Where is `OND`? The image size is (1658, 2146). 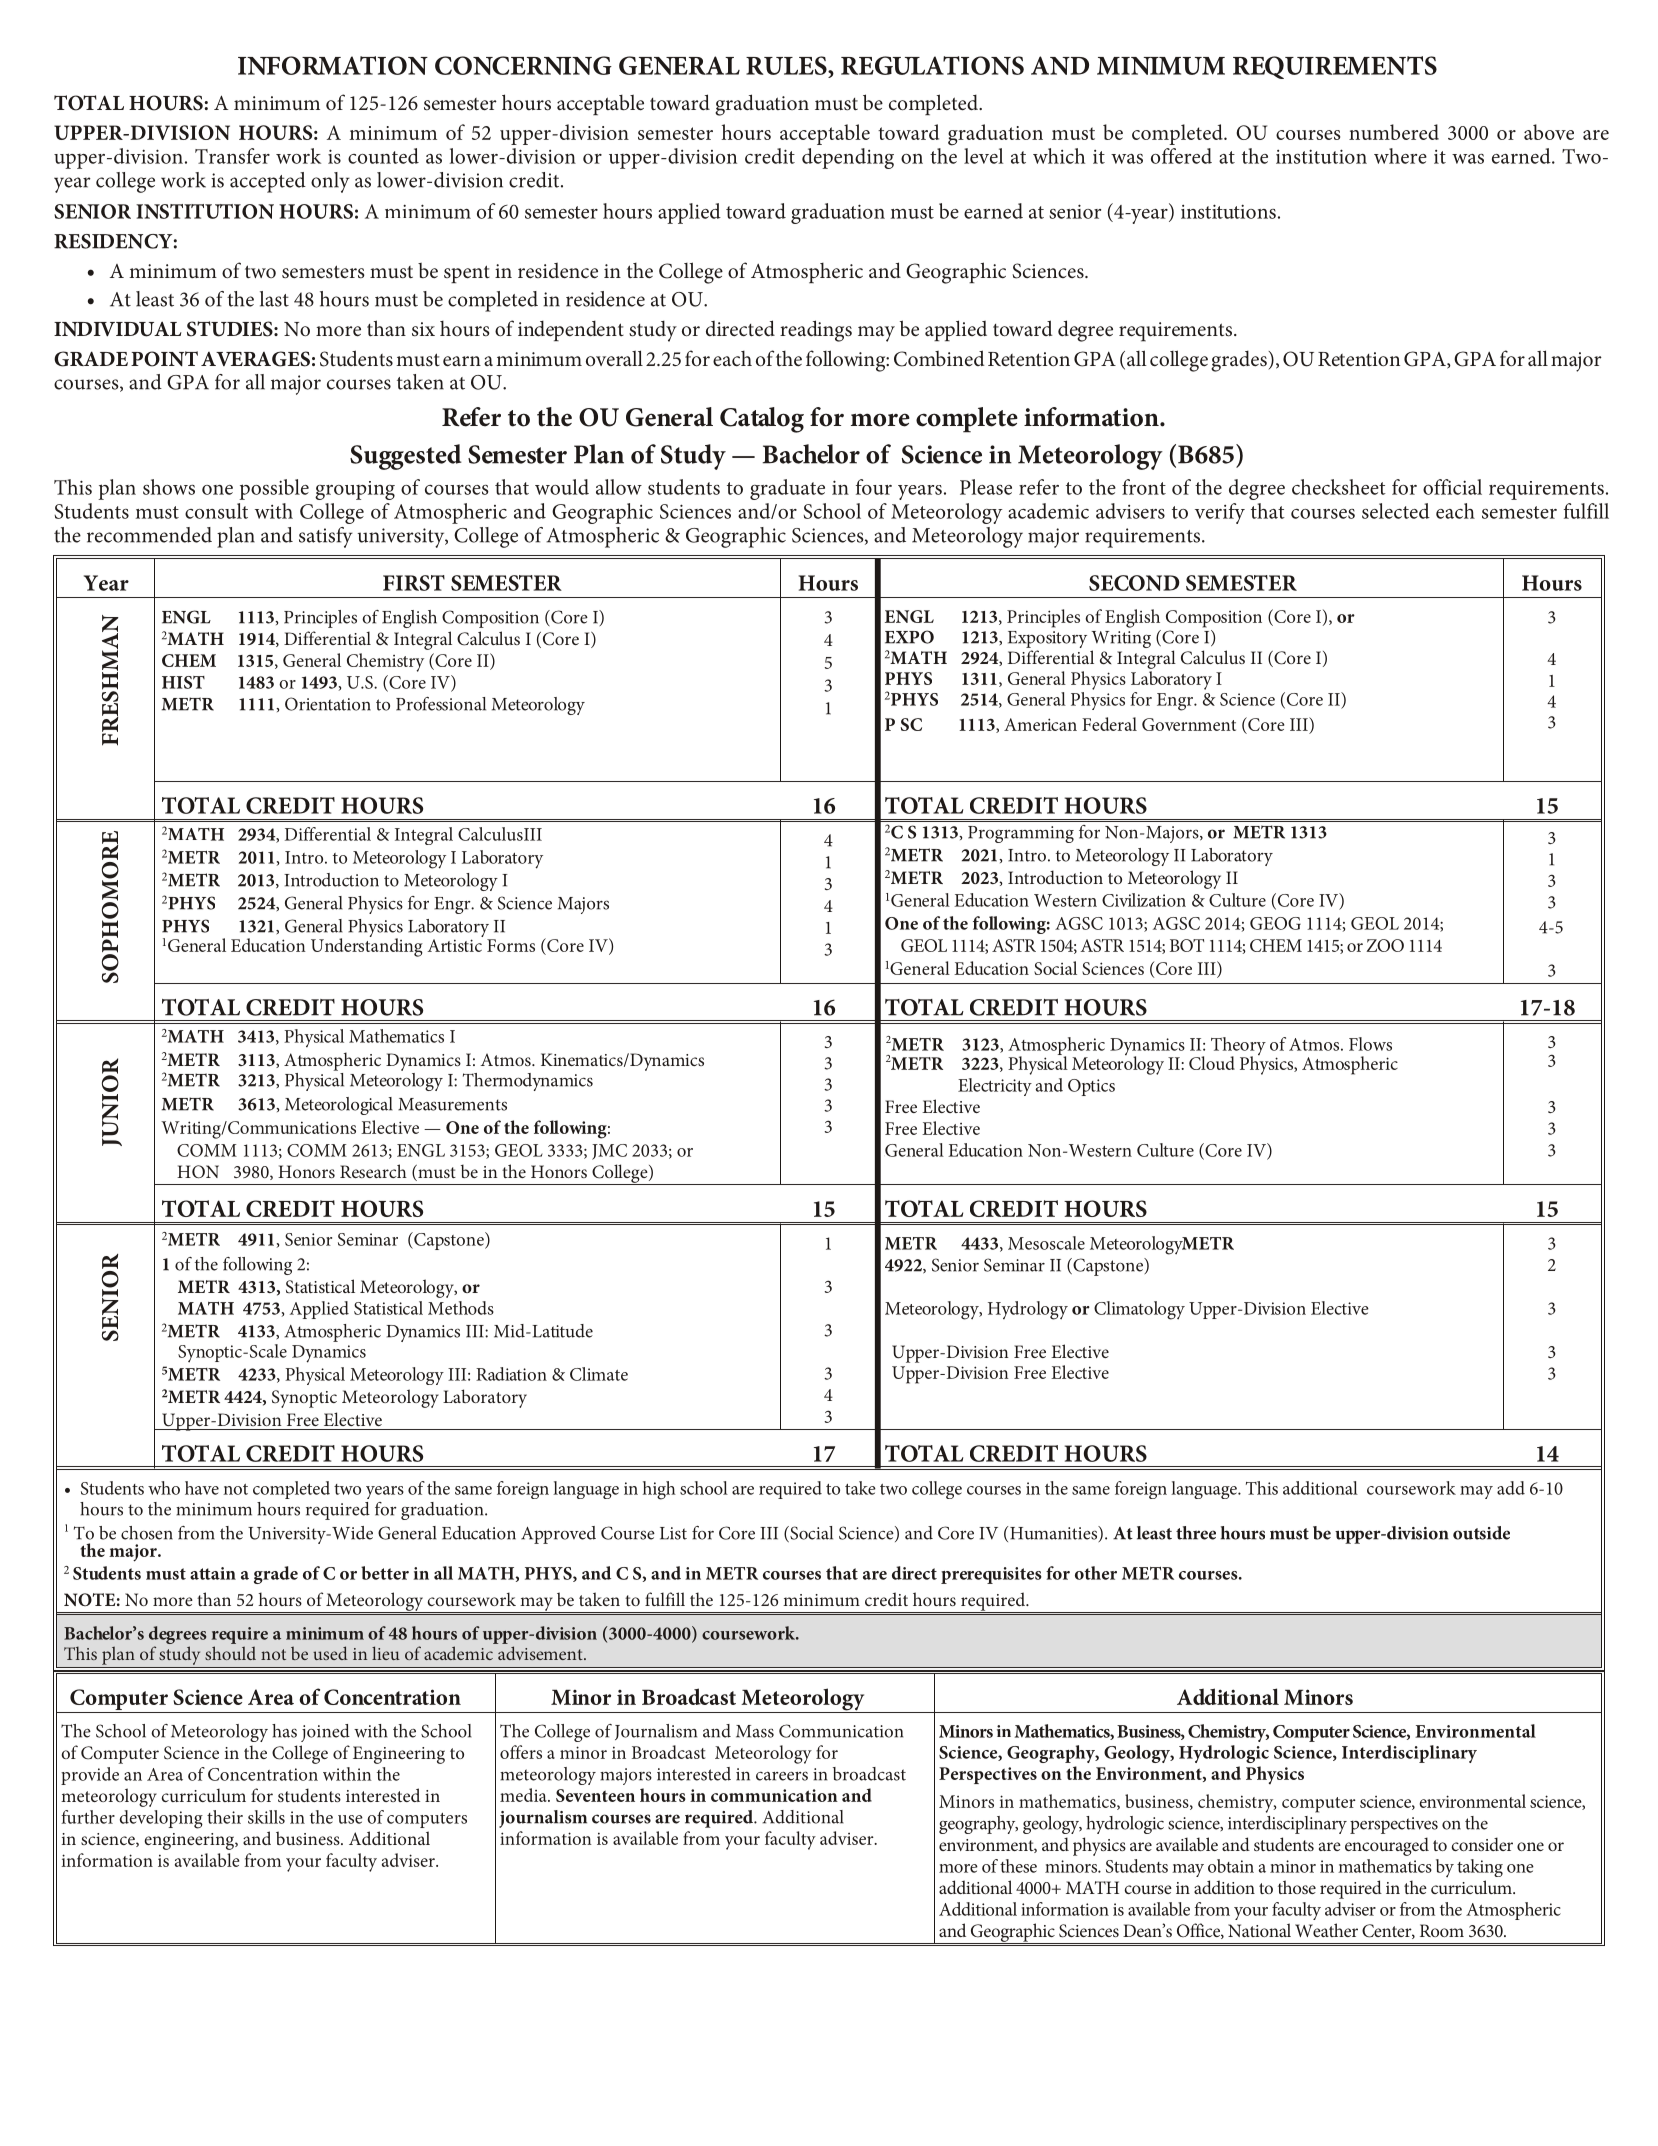
OND is located at coordinates (1154, 583).
